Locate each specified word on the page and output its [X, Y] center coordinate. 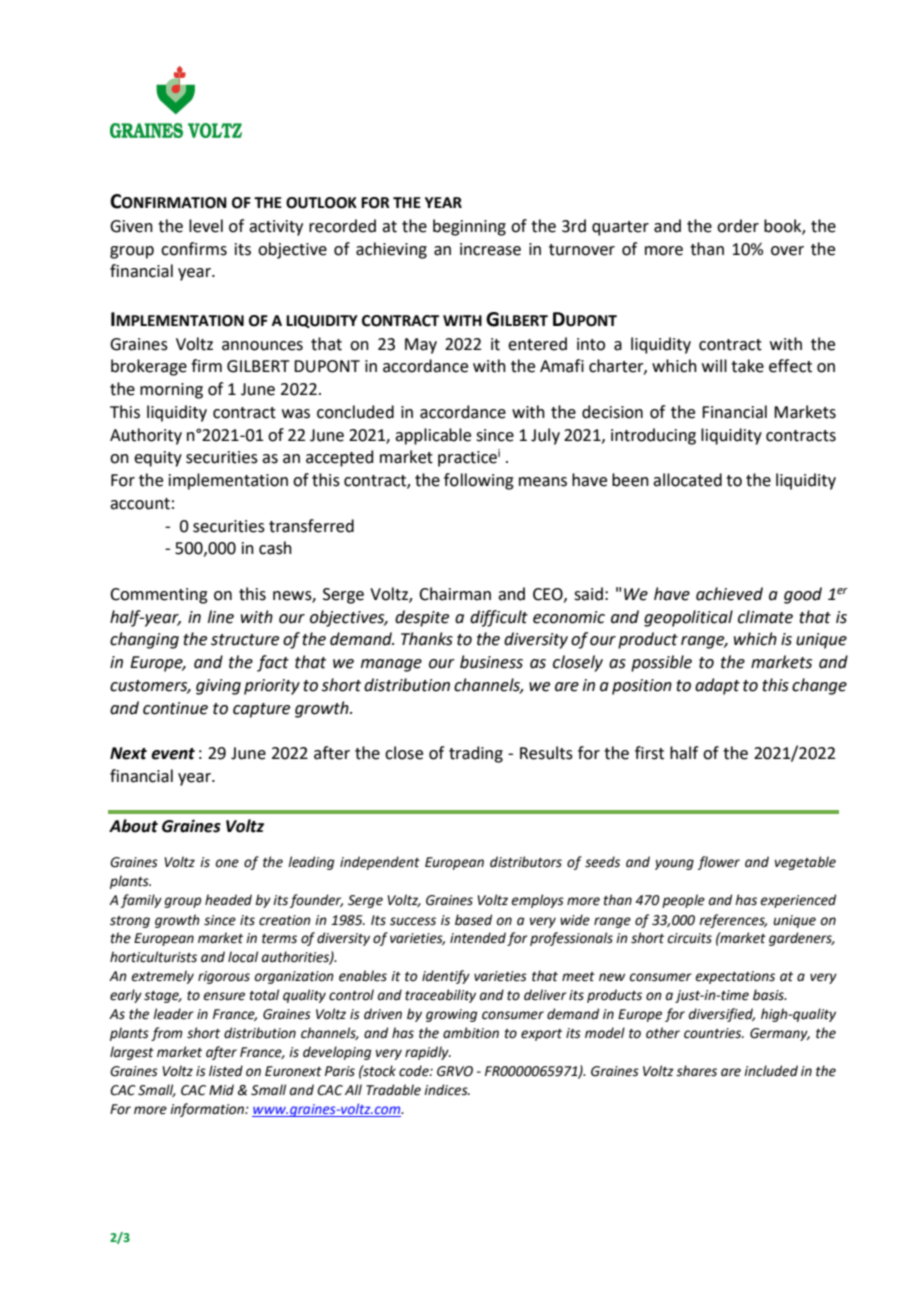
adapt [717, 686]
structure [245, 640]
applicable [433, 436]
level [206, 226]
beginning [469, 227]
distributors [526, 862]
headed [228, 900]
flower [719, 863]
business [491, 662]
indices [447, 1090]
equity [158, 459]
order [738, 226]
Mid [221, 1090]
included [771, 1071]
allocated [687, 480]
